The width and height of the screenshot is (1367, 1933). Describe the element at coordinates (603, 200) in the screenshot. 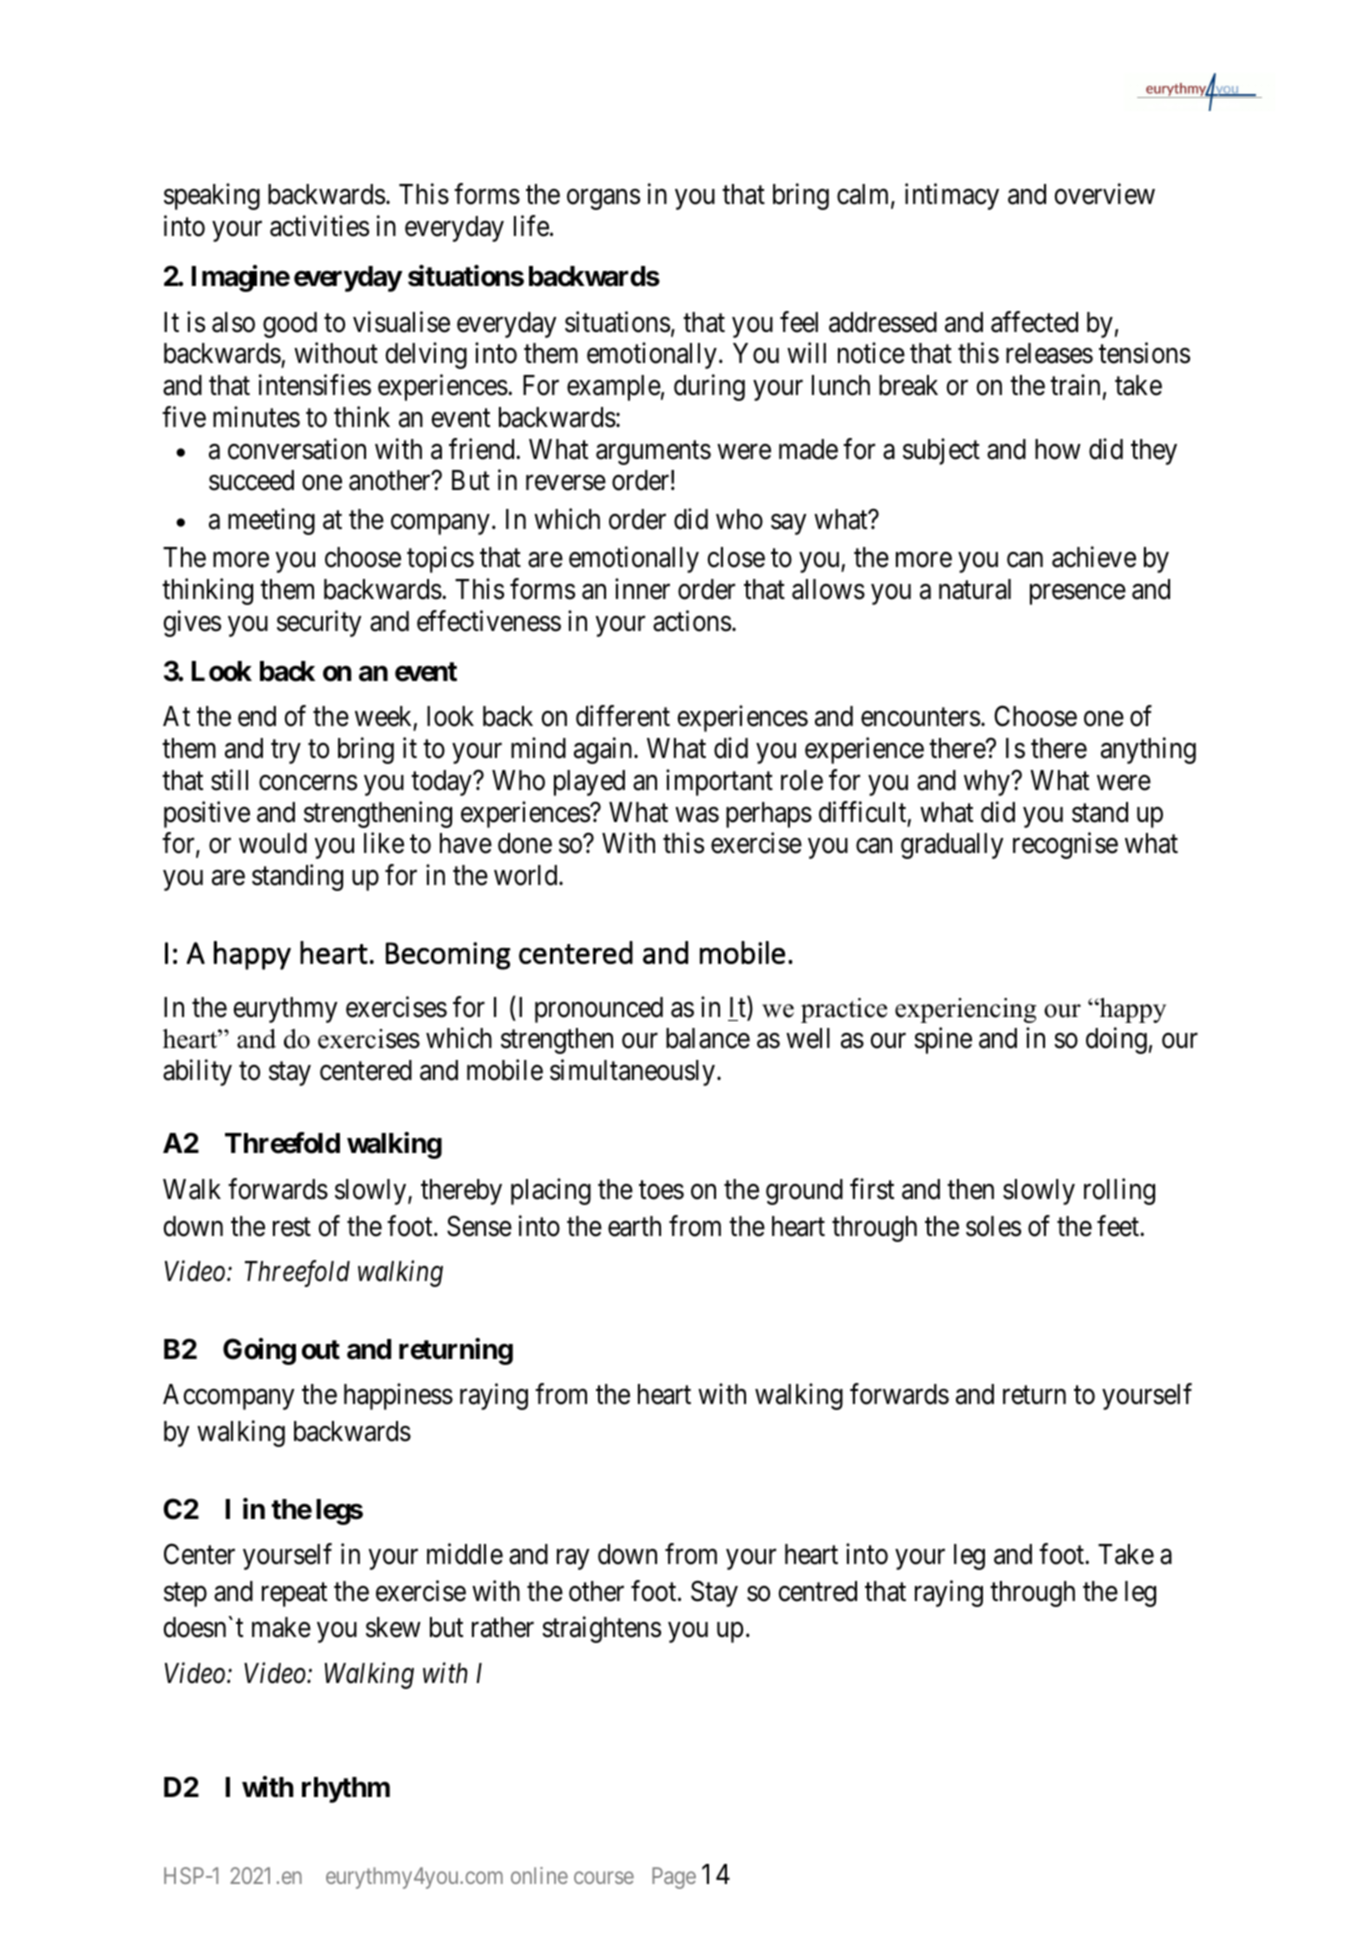

I see `organs` at that location.
